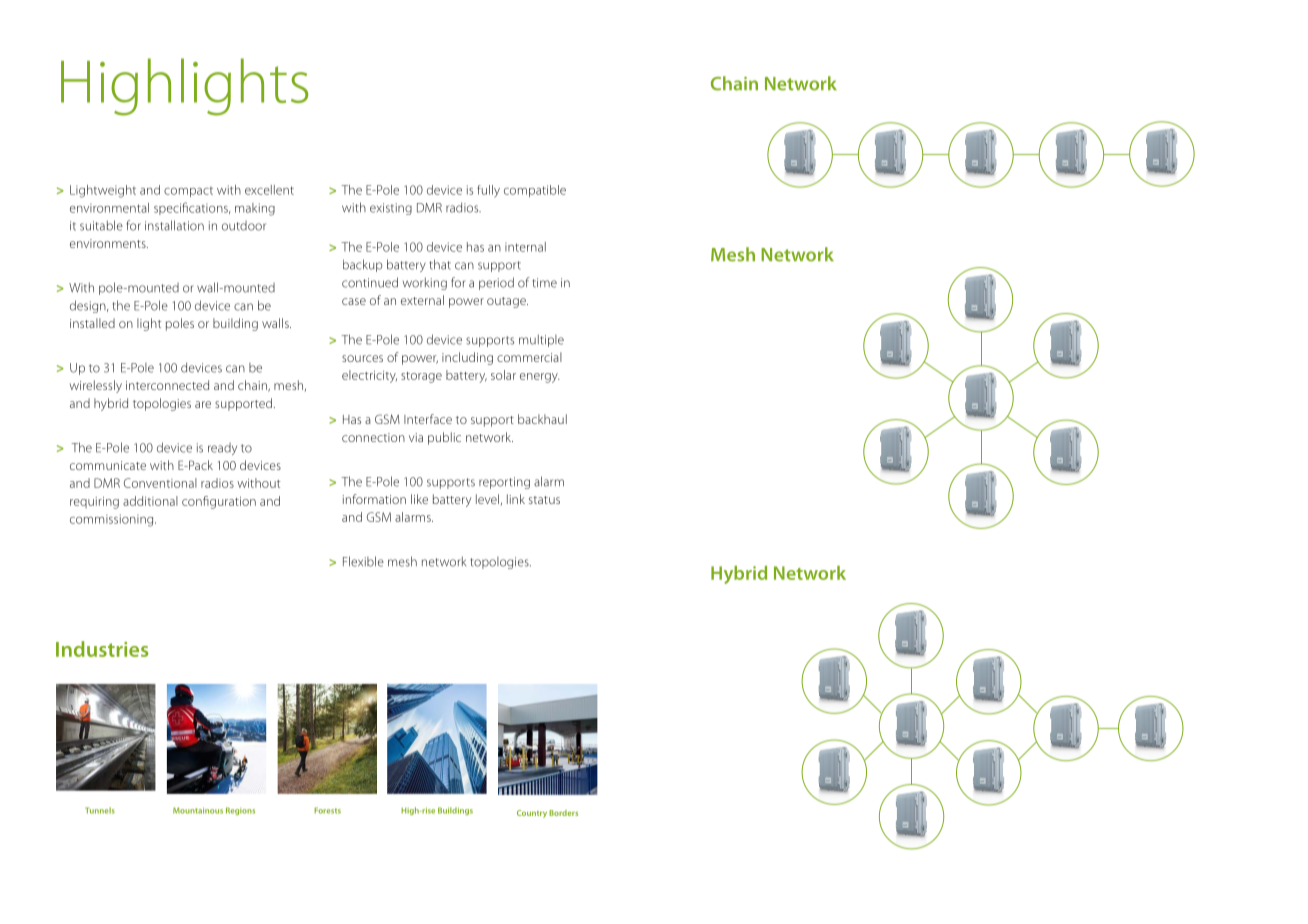  Describe the element at coordinates (327, 810) in the screenshot. I see `Forests` at that location.
